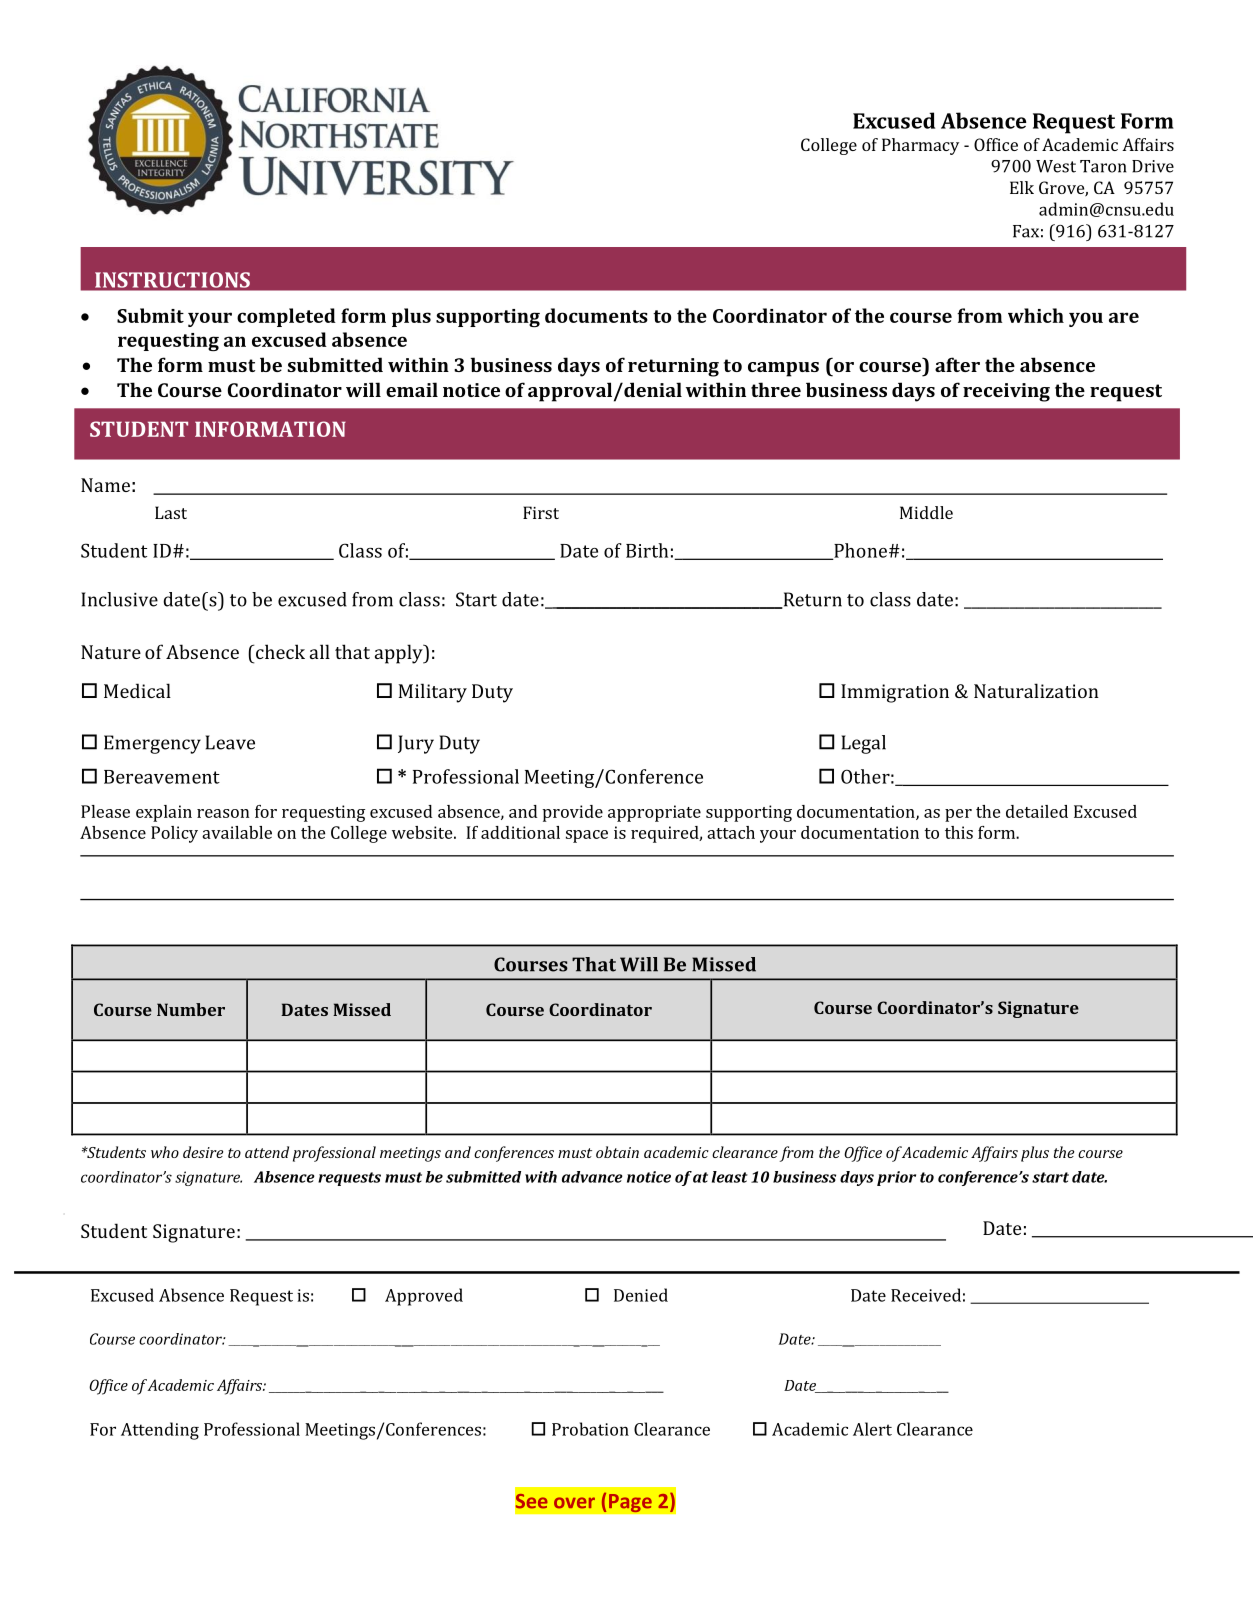  What do you see at coordinates (596, 315) in the page?
I see `documents` at bounding box center [596, 315].
